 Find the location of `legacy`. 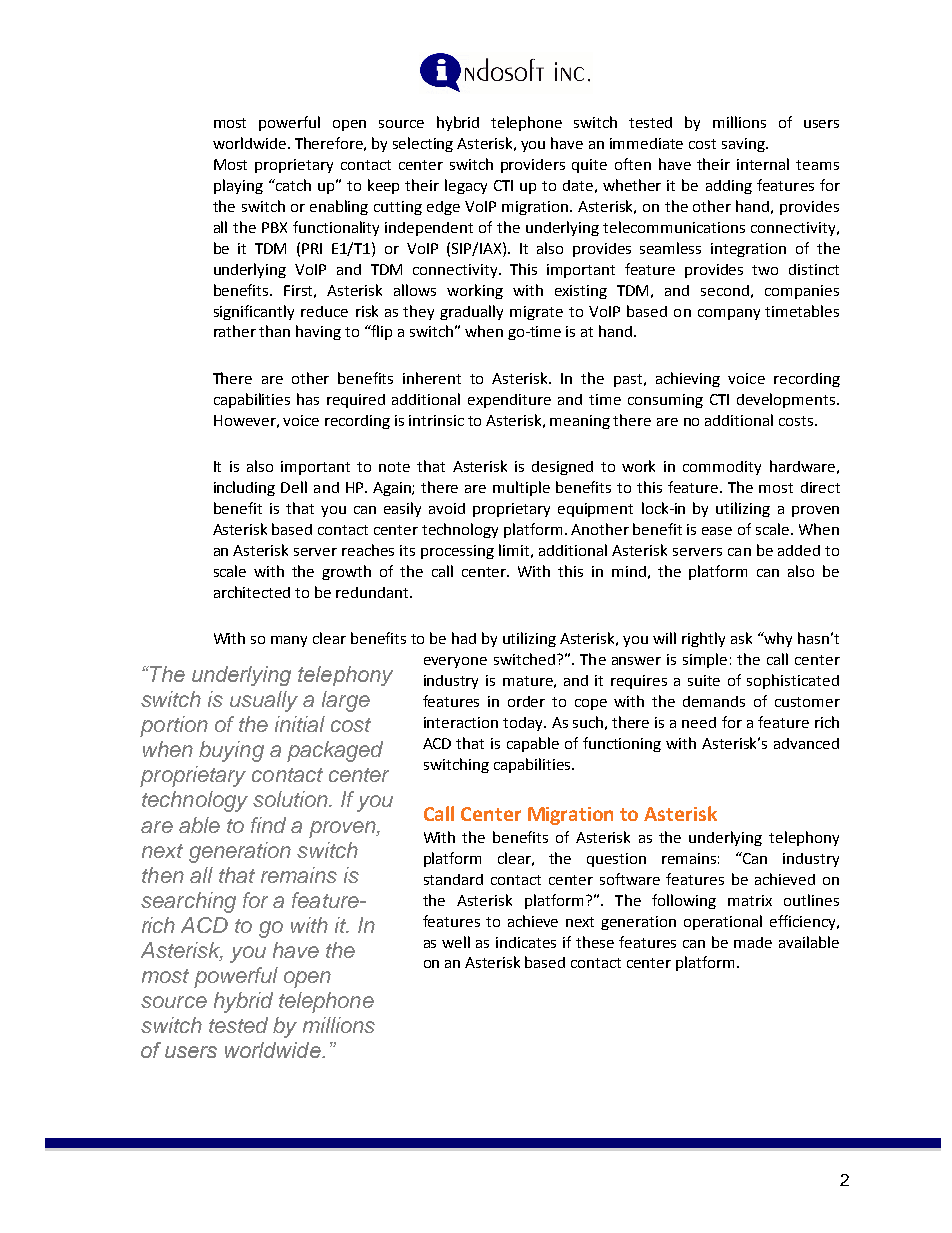

legacy is located at coordinates (466, 186).
